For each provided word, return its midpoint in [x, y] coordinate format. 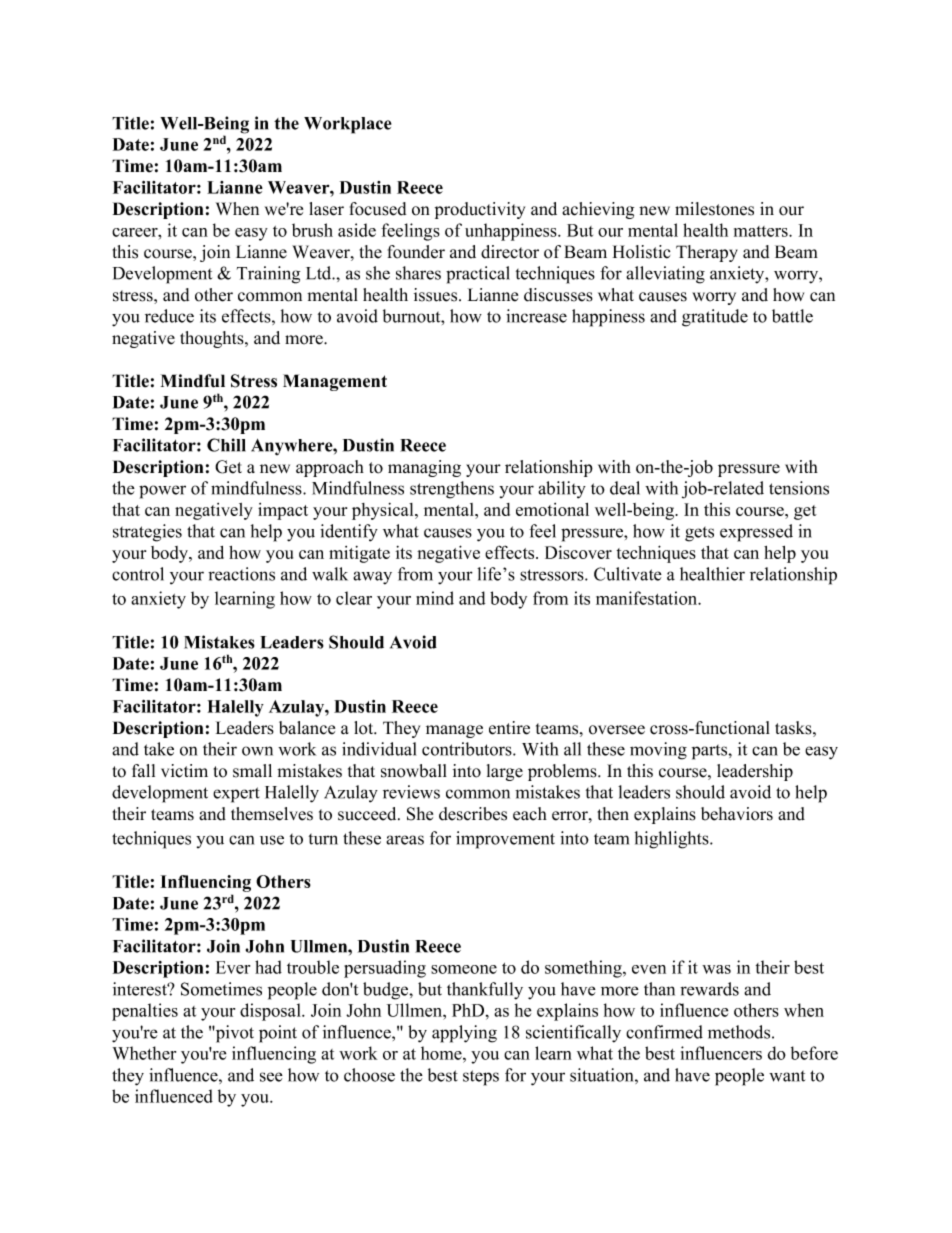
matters [762, 231]
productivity [480, 210]
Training [268, 275]
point [278, 1034]
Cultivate [628, 574]
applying [464, 1034]
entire [509, 728]
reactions [241, 574]
